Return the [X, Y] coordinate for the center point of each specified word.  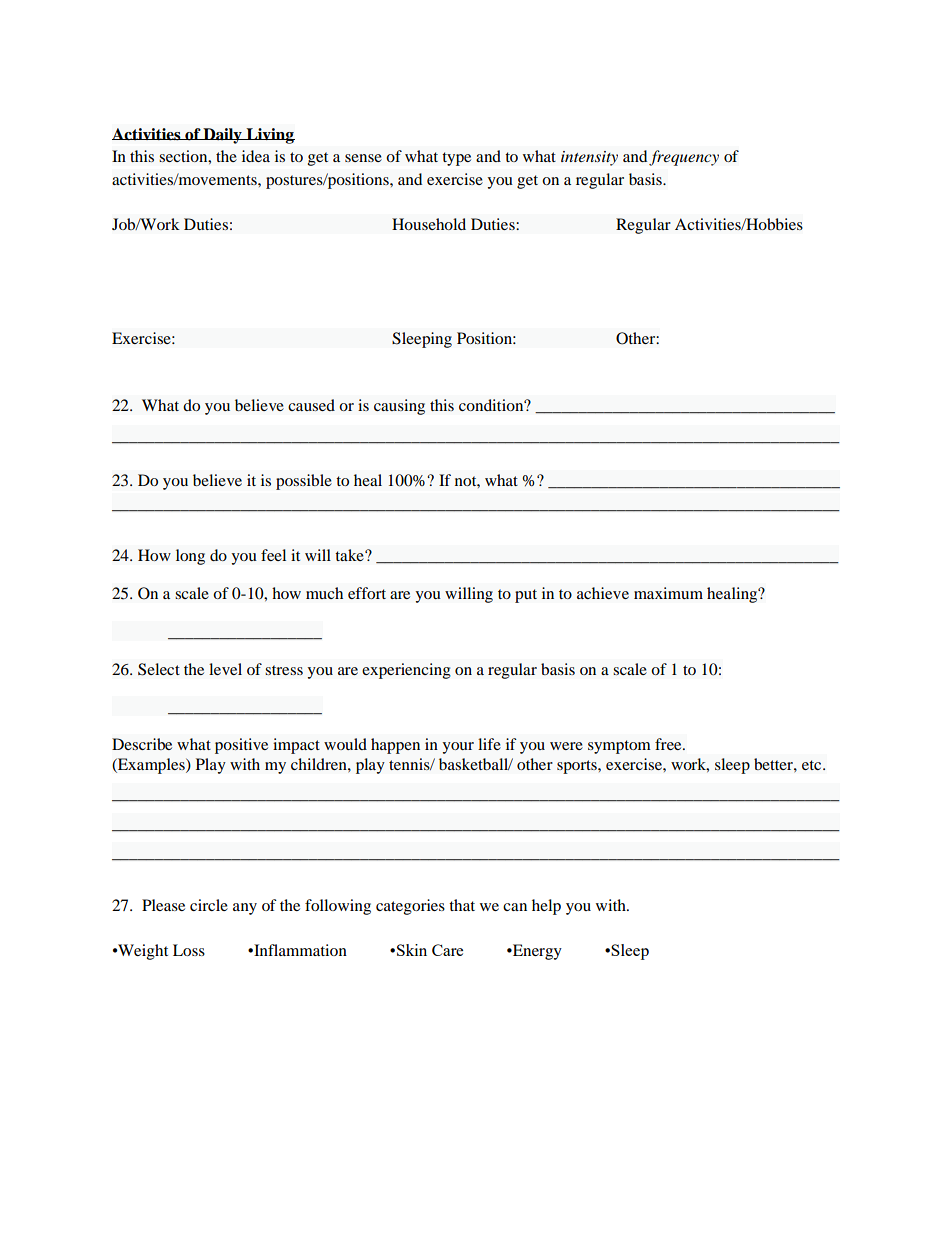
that [462, 905]
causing [399, 407]
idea [256, 156]
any [245, 909]
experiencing [406, 671]
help [546, 907]
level [225, 669]
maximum [668, 593]
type [456, 159]
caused [311, 405]
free [669, 744]
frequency [684, 158]
